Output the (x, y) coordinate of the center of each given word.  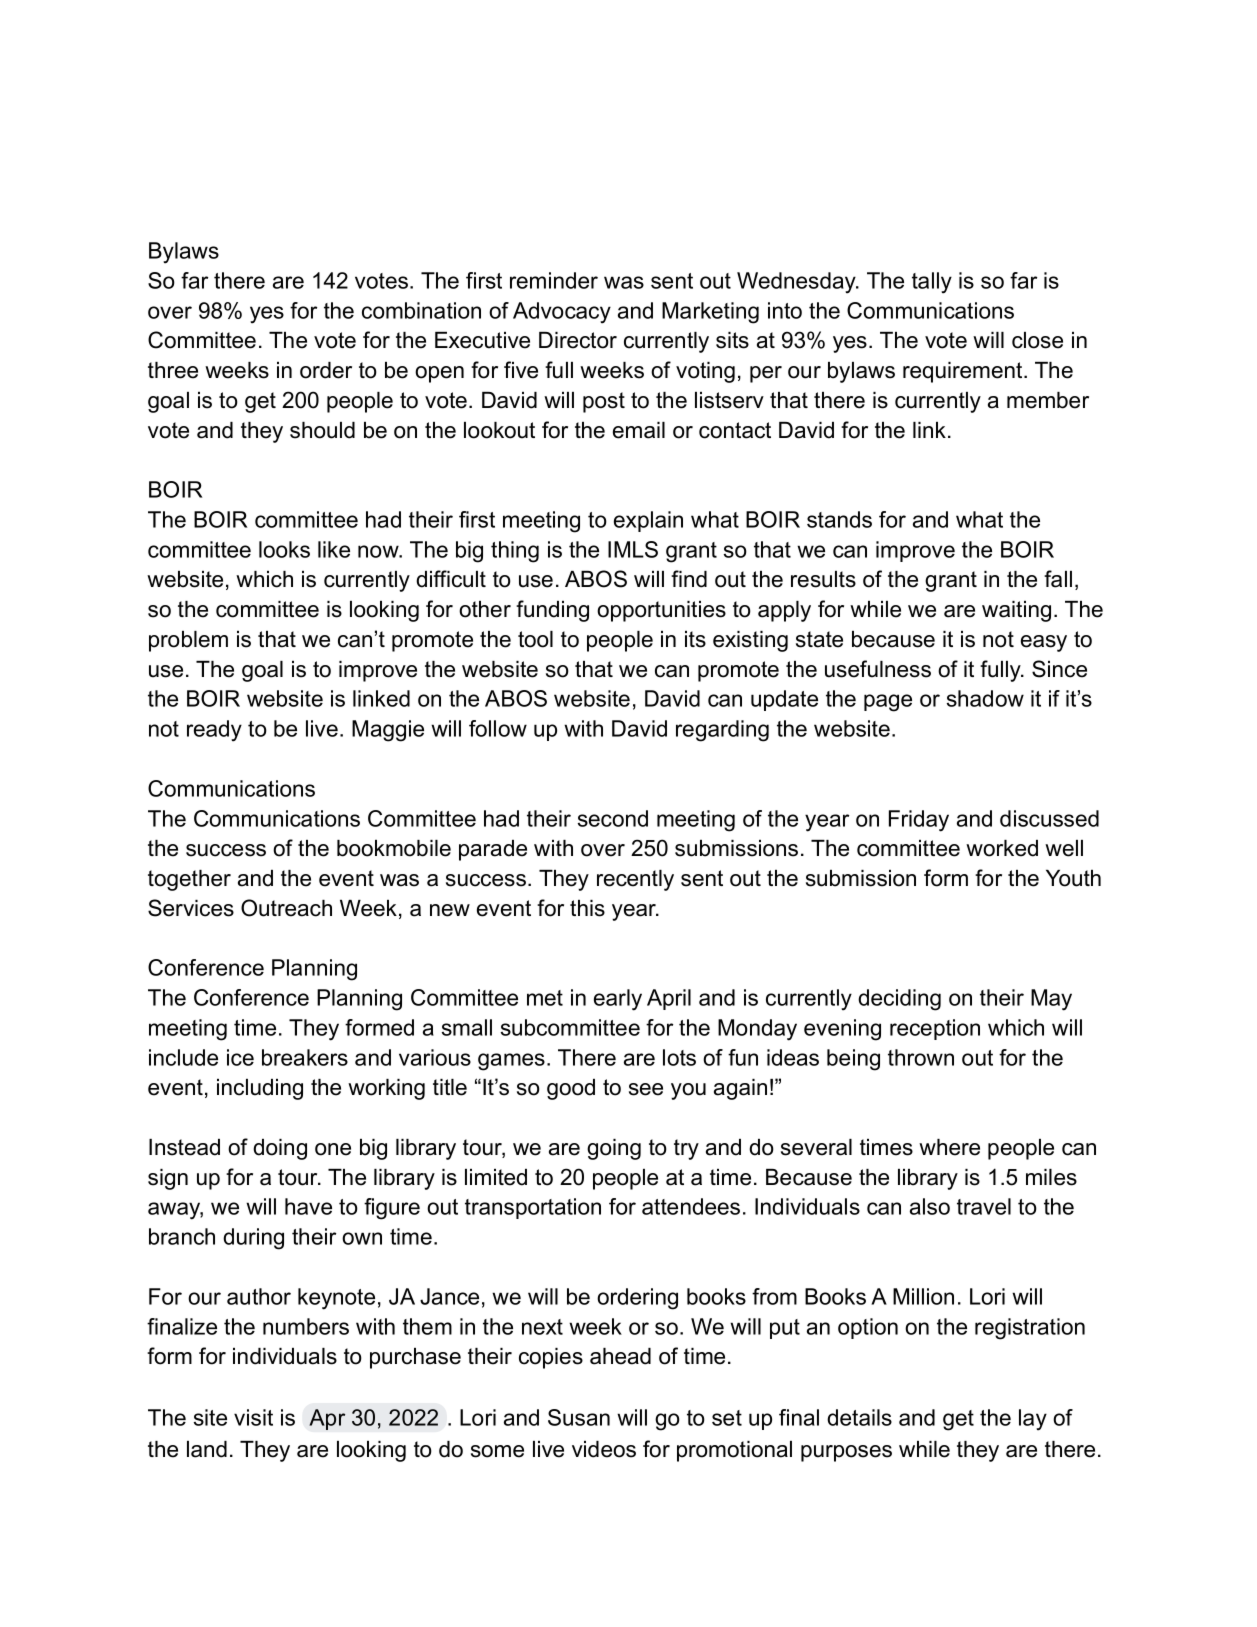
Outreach (286, 908)
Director (578, 340)
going (614, 1149)
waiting (1016, 611)
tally (932, 283)
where (949, 1147)
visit (253, 1417)
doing (280, 1149)
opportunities (661, 611)
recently (635, 880)
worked (1002, 848)
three (173, 370)
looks (284, 549)
